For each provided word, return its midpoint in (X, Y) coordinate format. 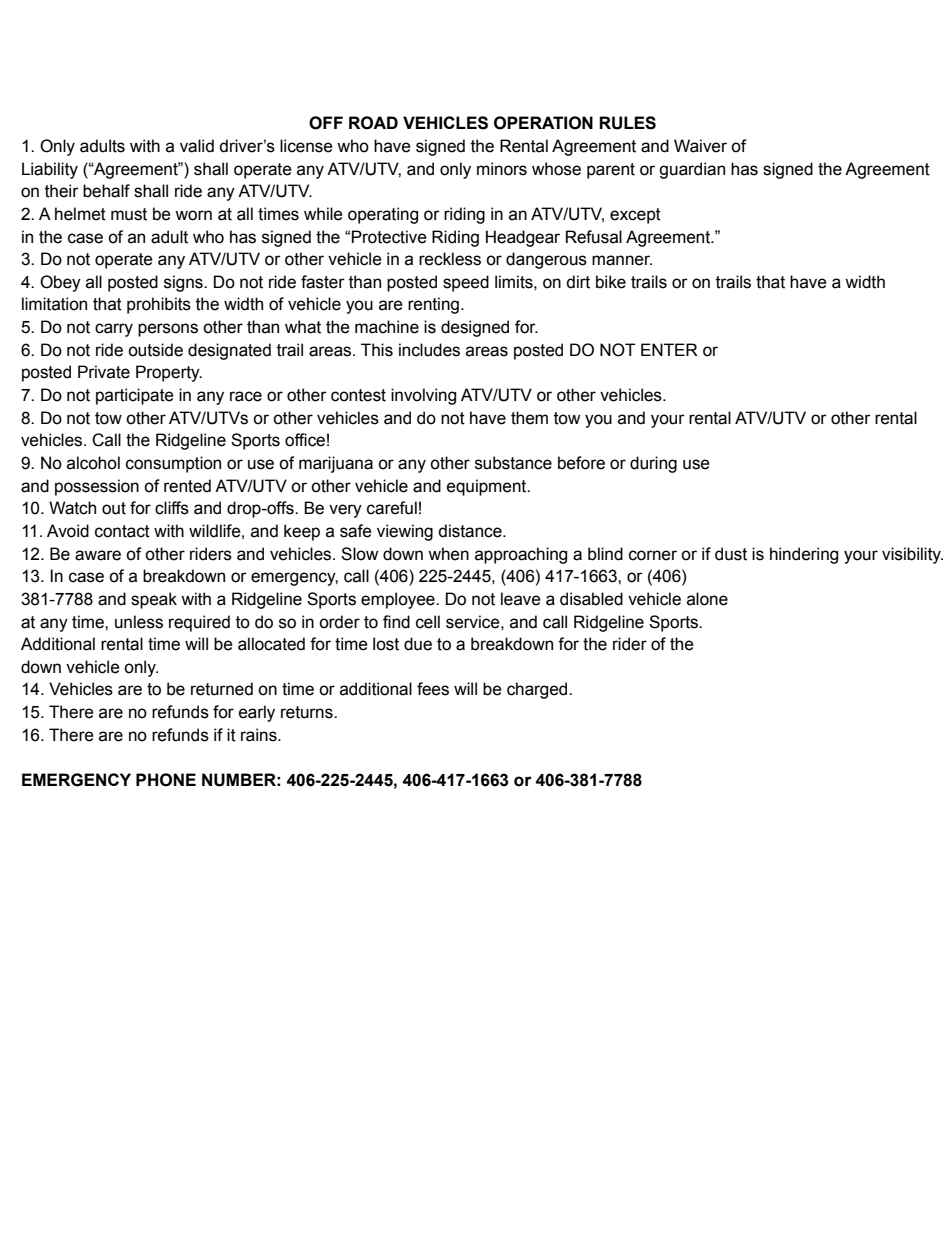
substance (513, 463)
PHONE (166, 780)
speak (154, 600)
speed (466, 283)
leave (521, 599)
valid (197, 146)
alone (707, 599)
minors (502, 169)
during (653, 464)
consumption (173, 464)
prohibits (159, 305)
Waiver (700, 146)
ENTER (669, 349)
